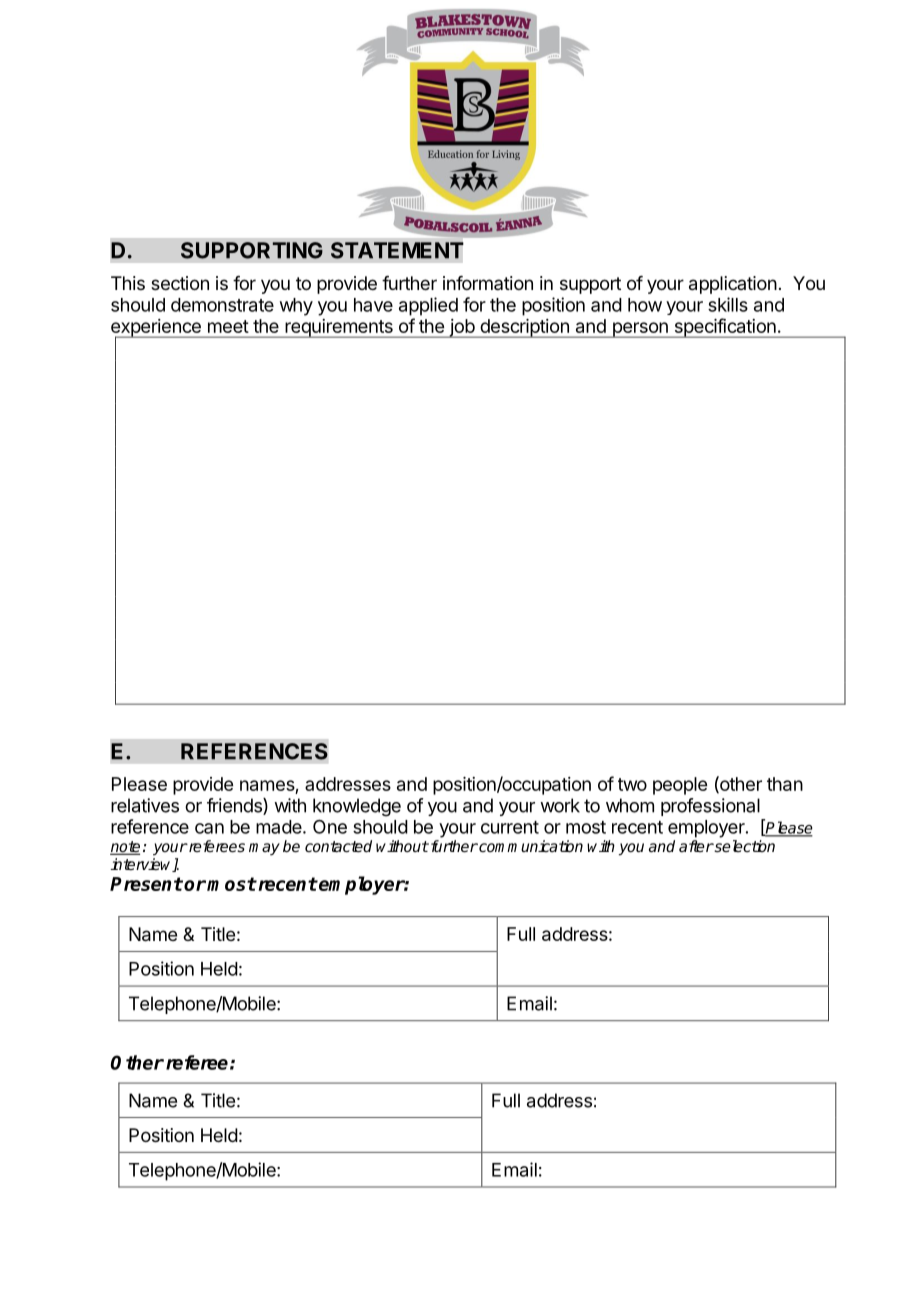 The image size is (924, 1309). Describe the element at coordinates (235, 806) in the page. I see `friends` at that location.
